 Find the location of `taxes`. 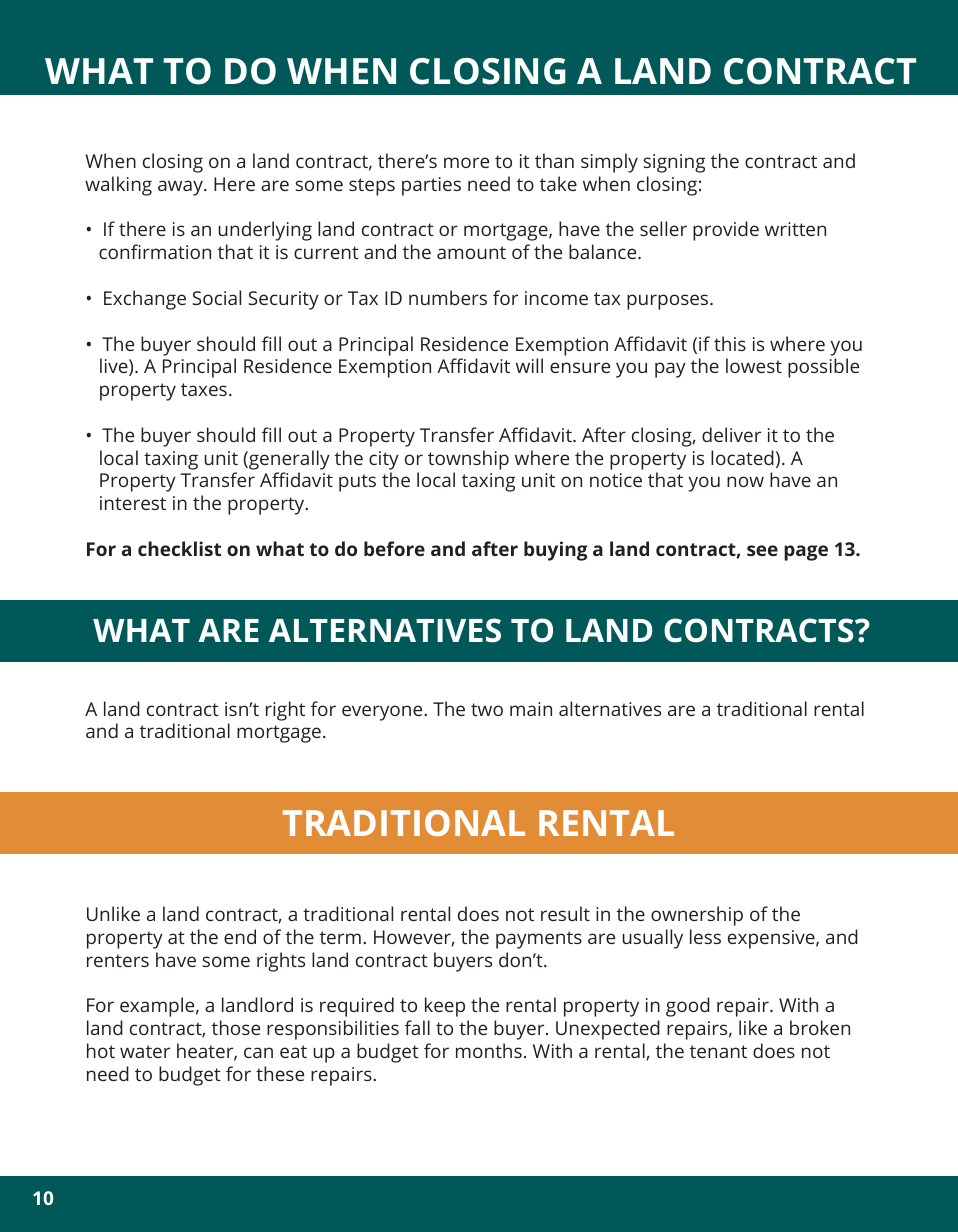

taxes is located at coordinates (204, 389).
